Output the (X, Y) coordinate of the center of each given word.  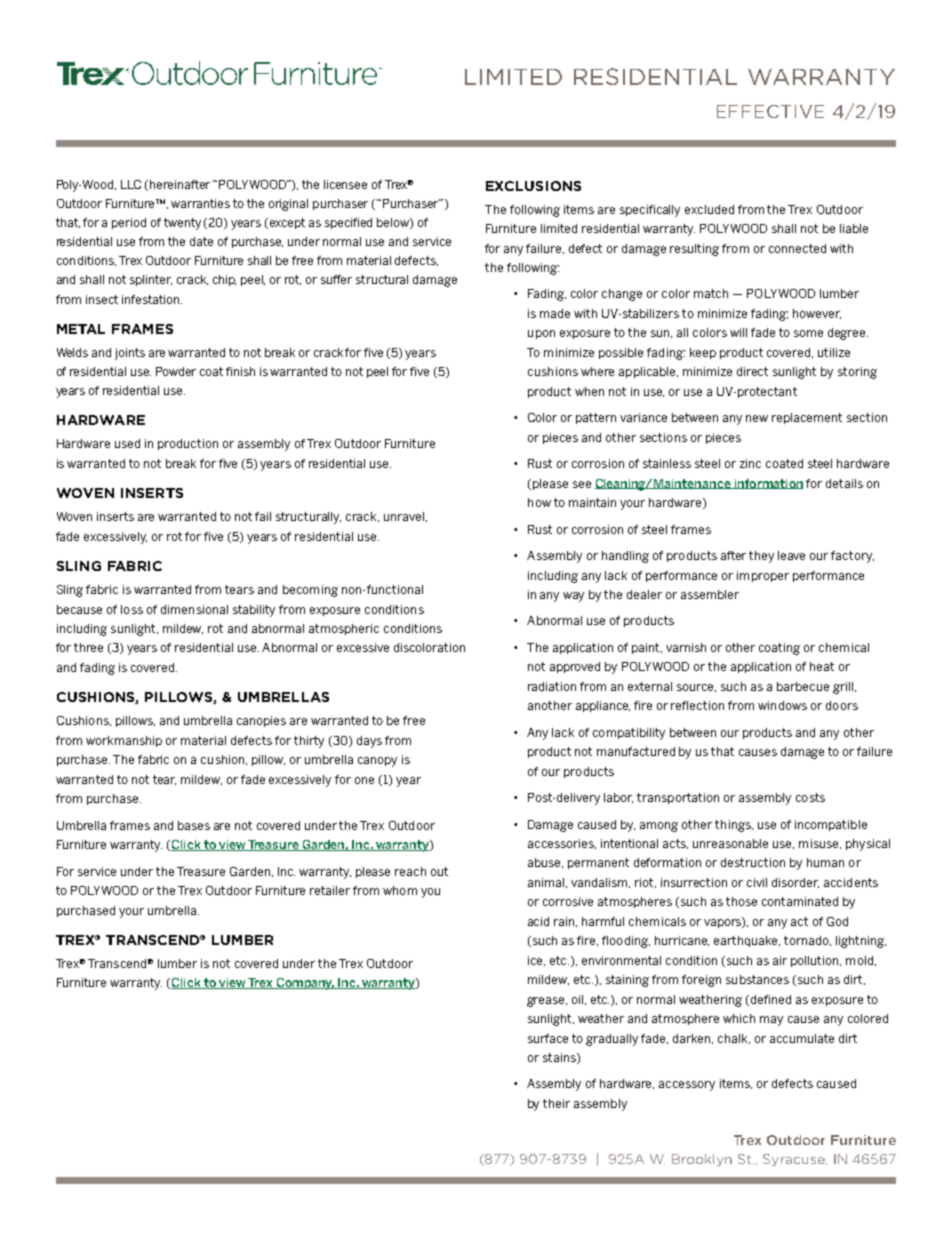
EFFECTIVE (770, 111)
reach (410, 871)
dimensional (194, 609)
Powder (176, 371)
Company (304, 984)
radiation (552, 686)
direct (752, 371)
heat (822, 666)
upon (541, 334)
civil (757, 882)
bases (194, 825)
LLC (131, 184)
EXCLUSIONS (533, 186)
